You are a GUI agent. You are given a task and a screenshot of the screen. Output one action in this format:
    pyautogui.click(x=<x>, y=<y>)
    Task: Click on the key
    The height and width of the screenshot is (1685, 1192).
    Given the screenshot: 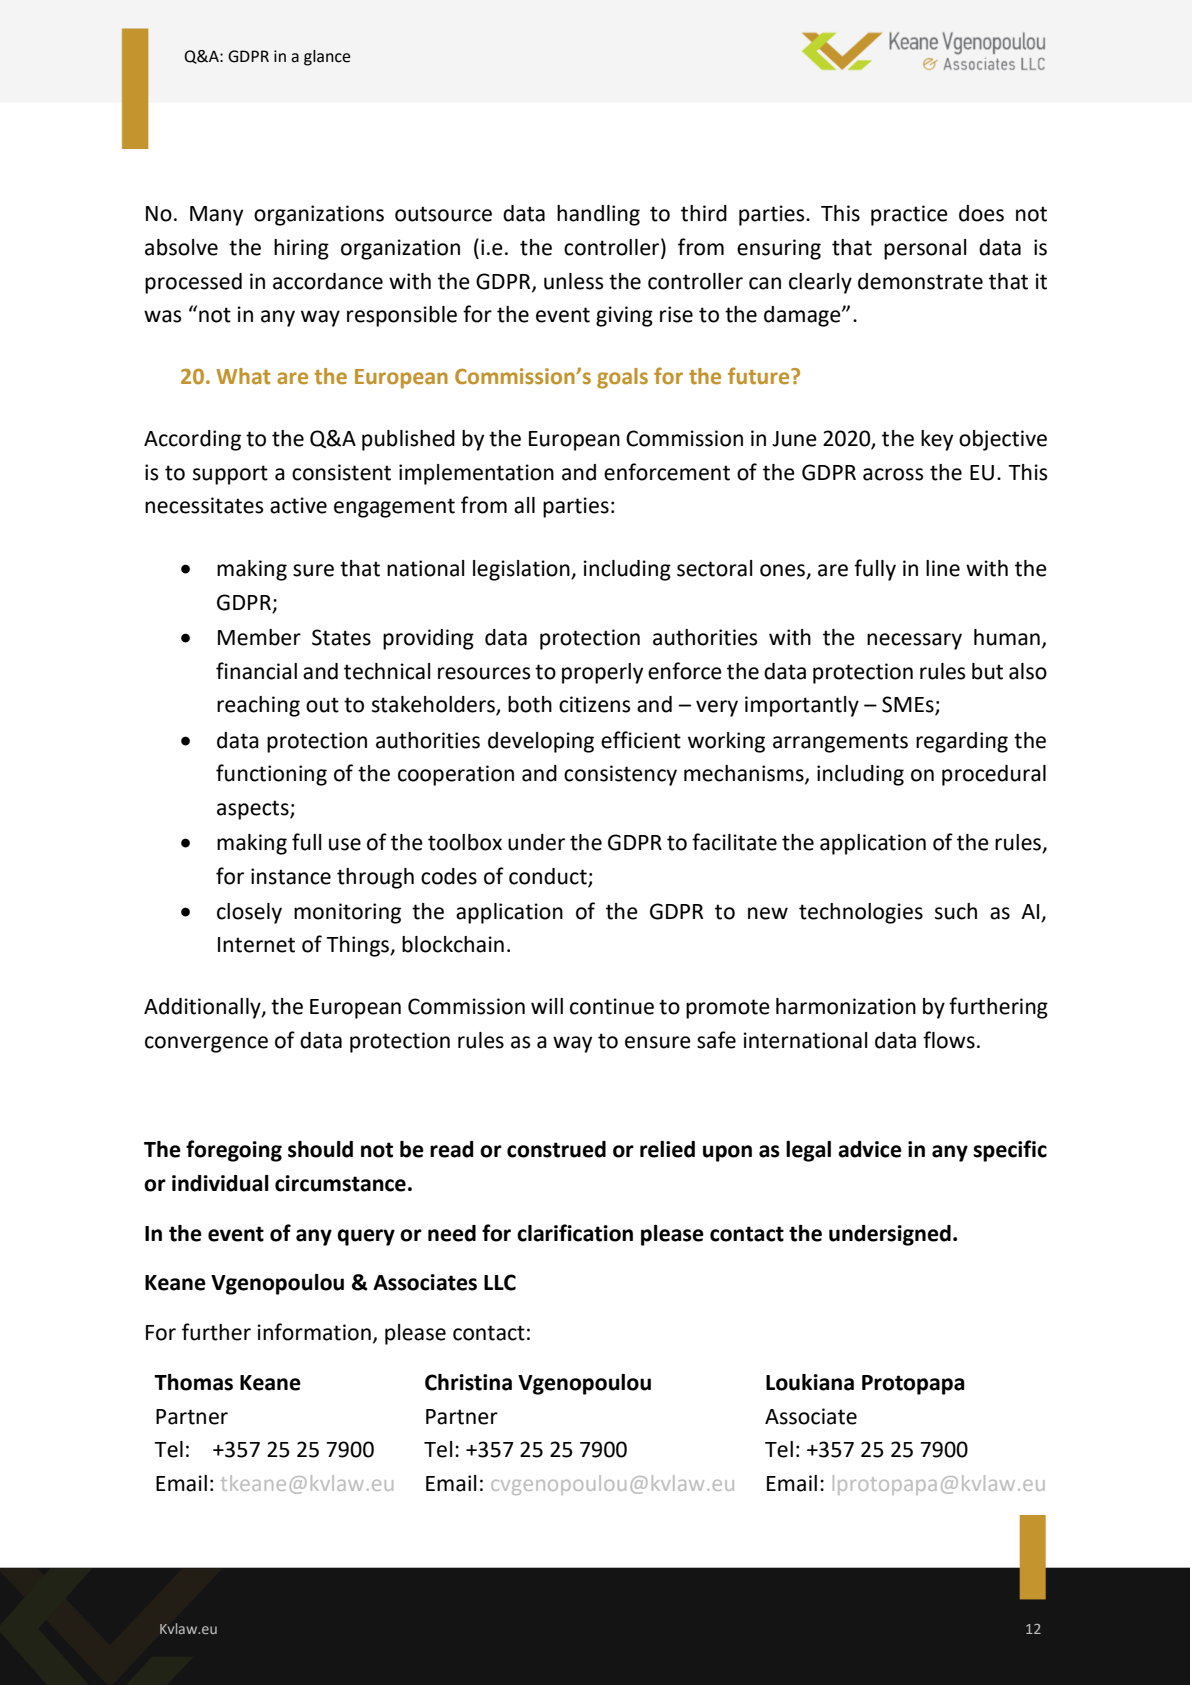 What is the action you would take?
    pyautogui.click(x=937, y=440)
